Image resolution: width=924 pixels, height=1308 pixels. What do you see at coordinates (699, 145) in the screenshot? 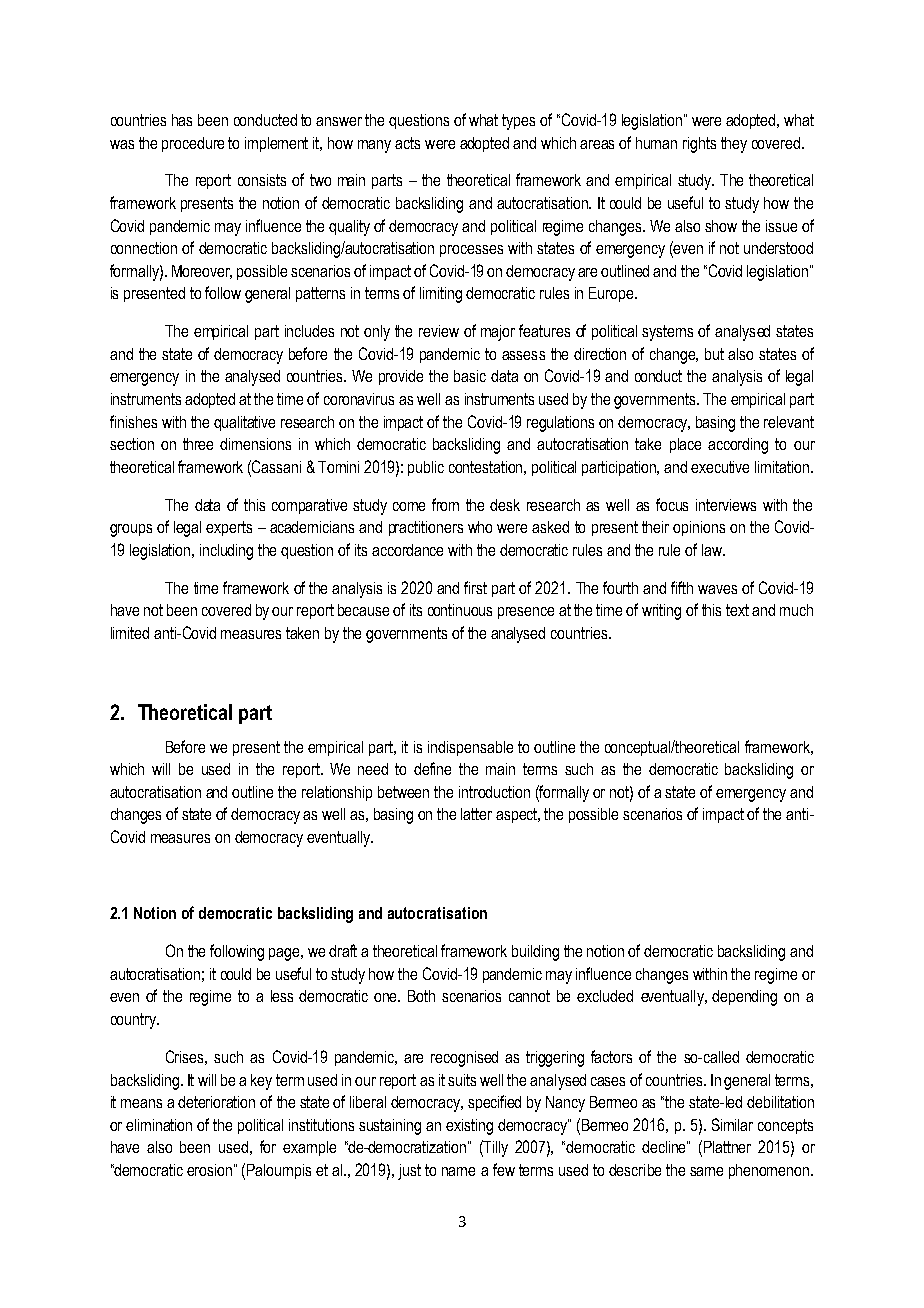
I see `rights` at bounding box center [699, 145].
